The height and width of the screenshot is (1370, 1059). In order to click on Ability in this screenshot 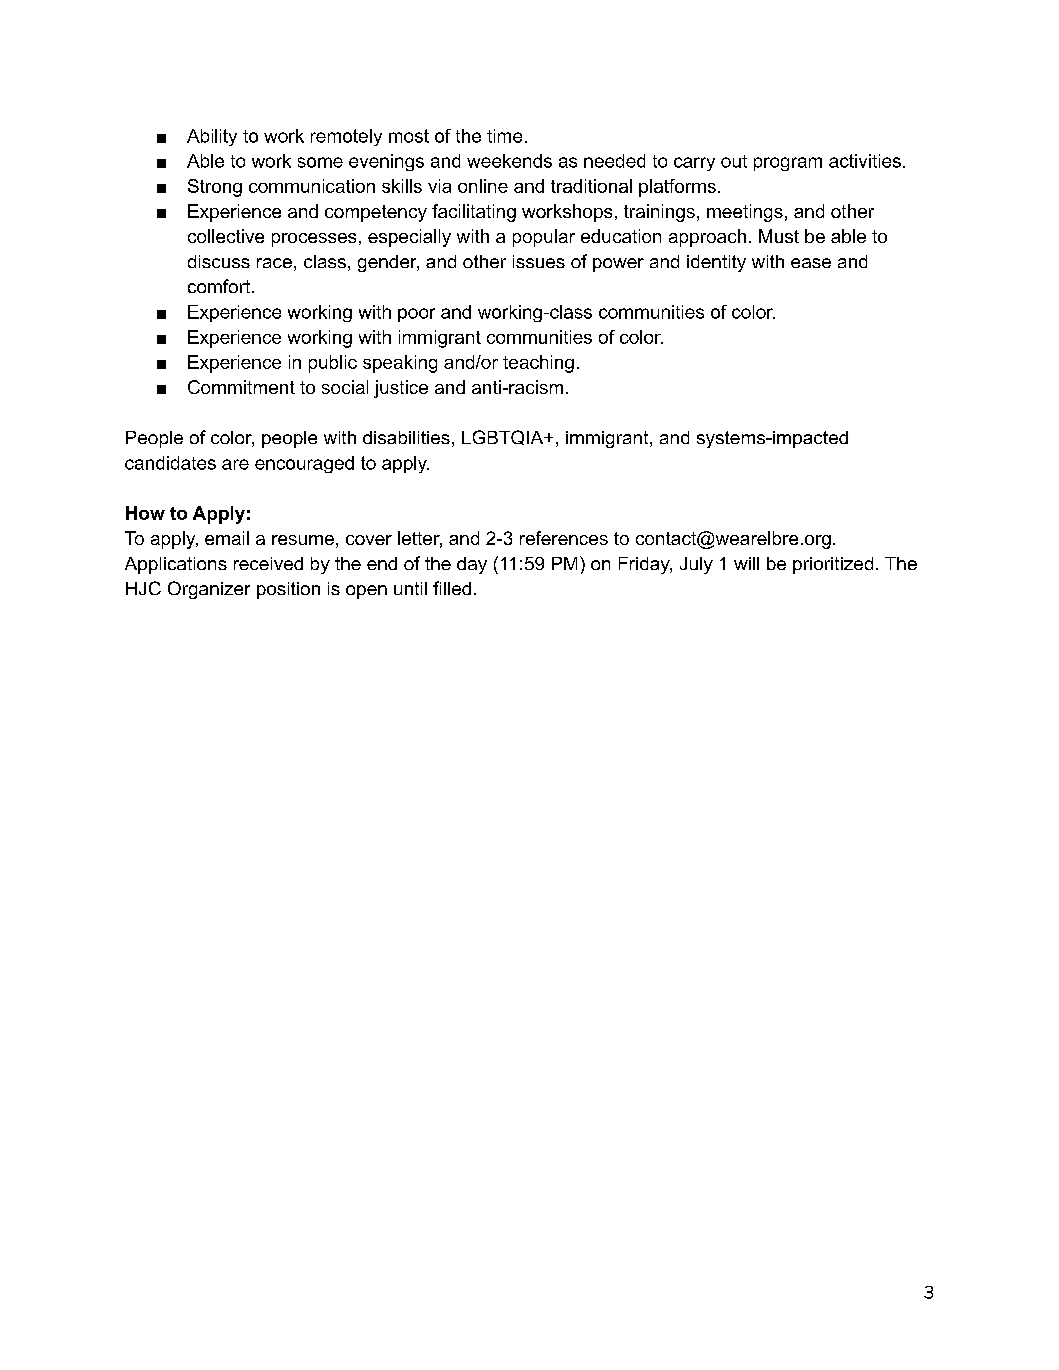, I will do `click(212, 137)`.
